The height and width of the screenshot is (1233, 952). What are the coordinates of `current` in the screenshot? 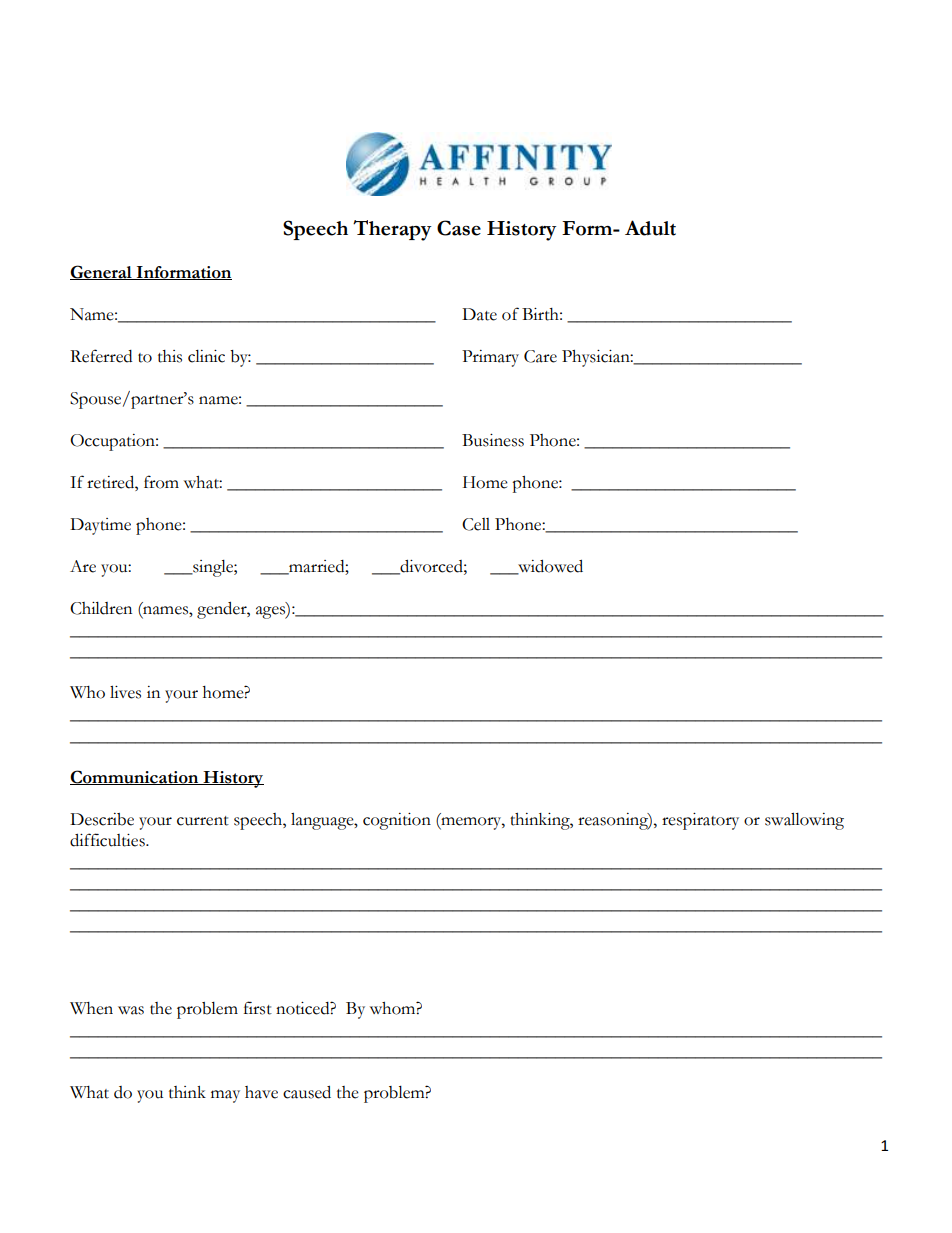 It's located at (203, 821).
